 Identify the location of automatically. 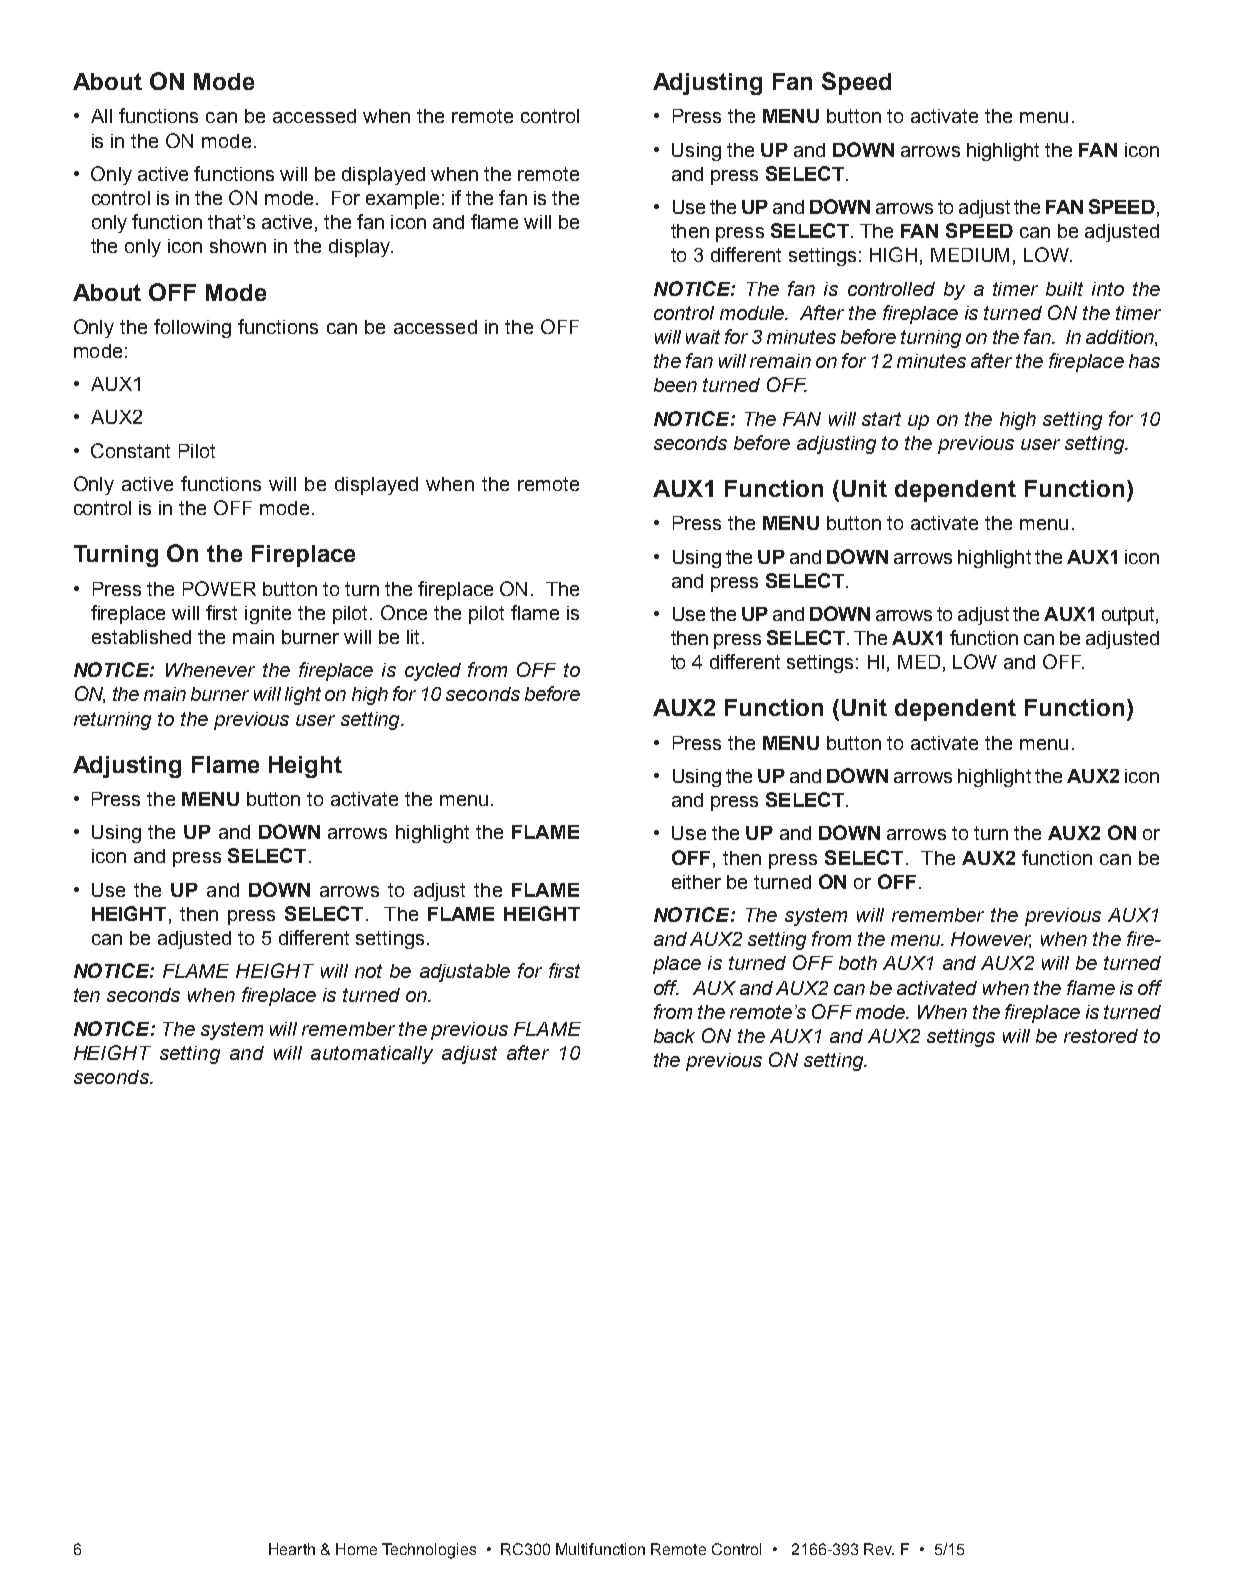
(372, 1055).
